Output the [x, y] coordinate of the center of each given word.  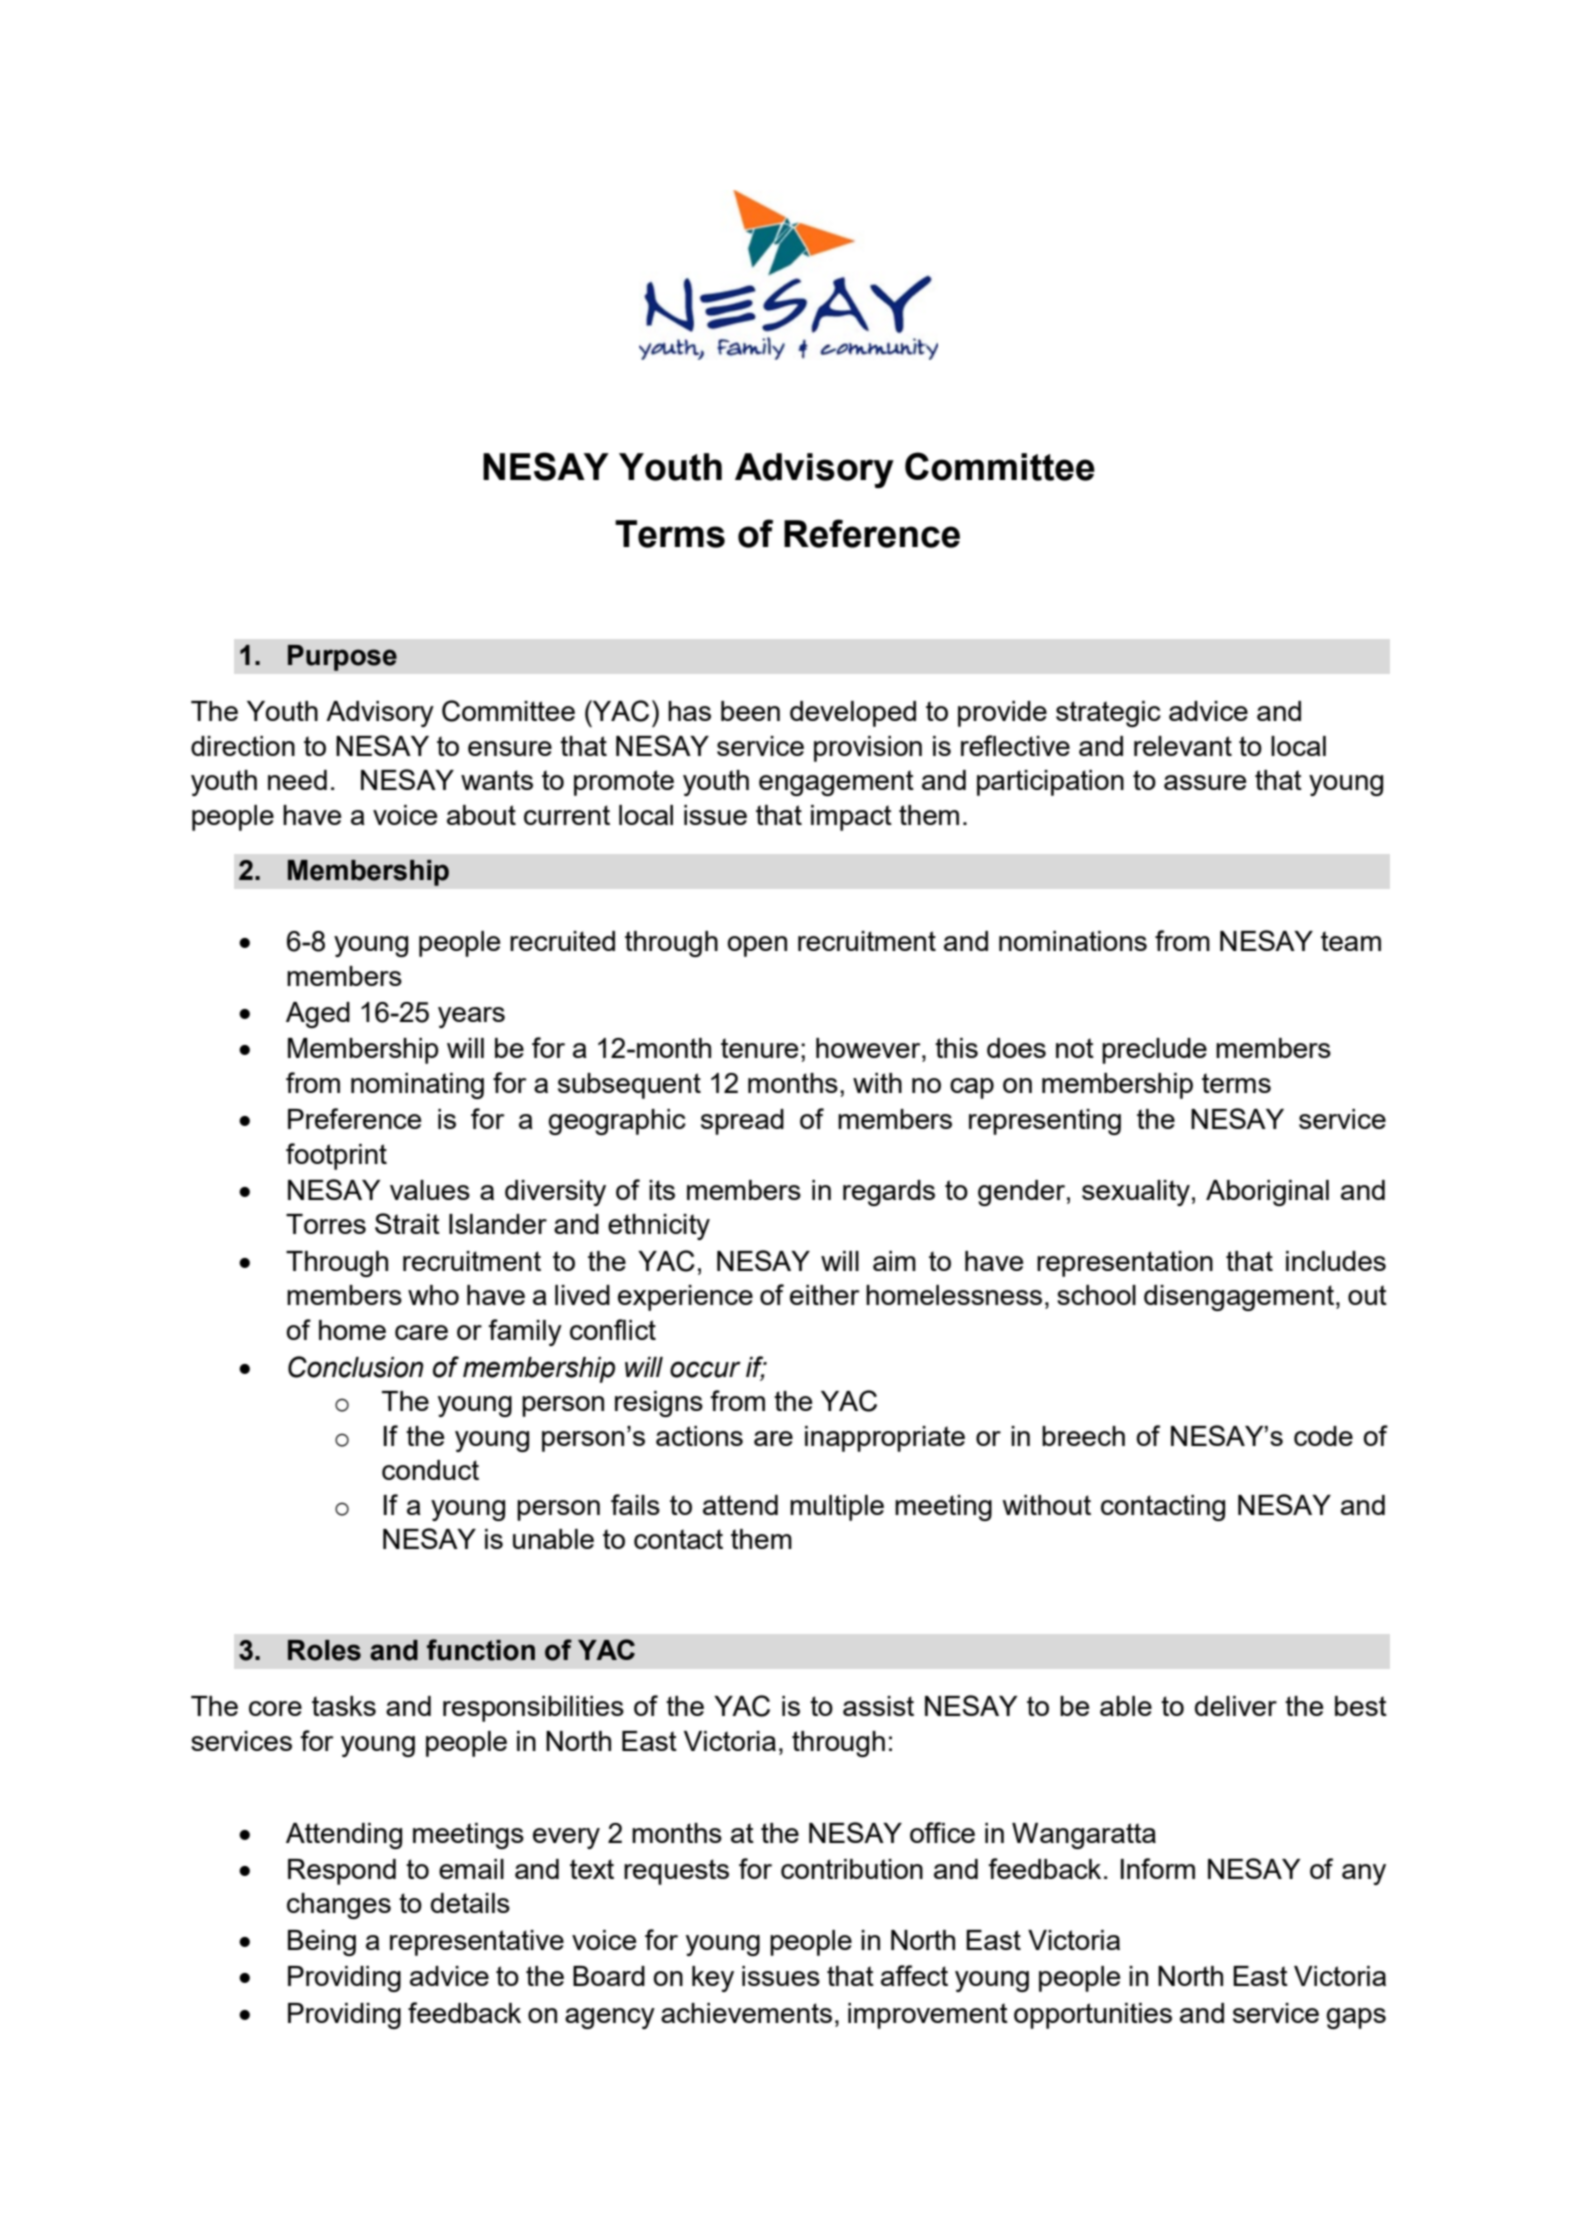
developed [853, 714]
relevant [1183, 746]
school [1096, 1295]
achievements [746, 2013]
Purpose [342, 658]
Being [322, 1943]
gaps [1356, 2018]
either [825, 1295]
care [421, 1332]
